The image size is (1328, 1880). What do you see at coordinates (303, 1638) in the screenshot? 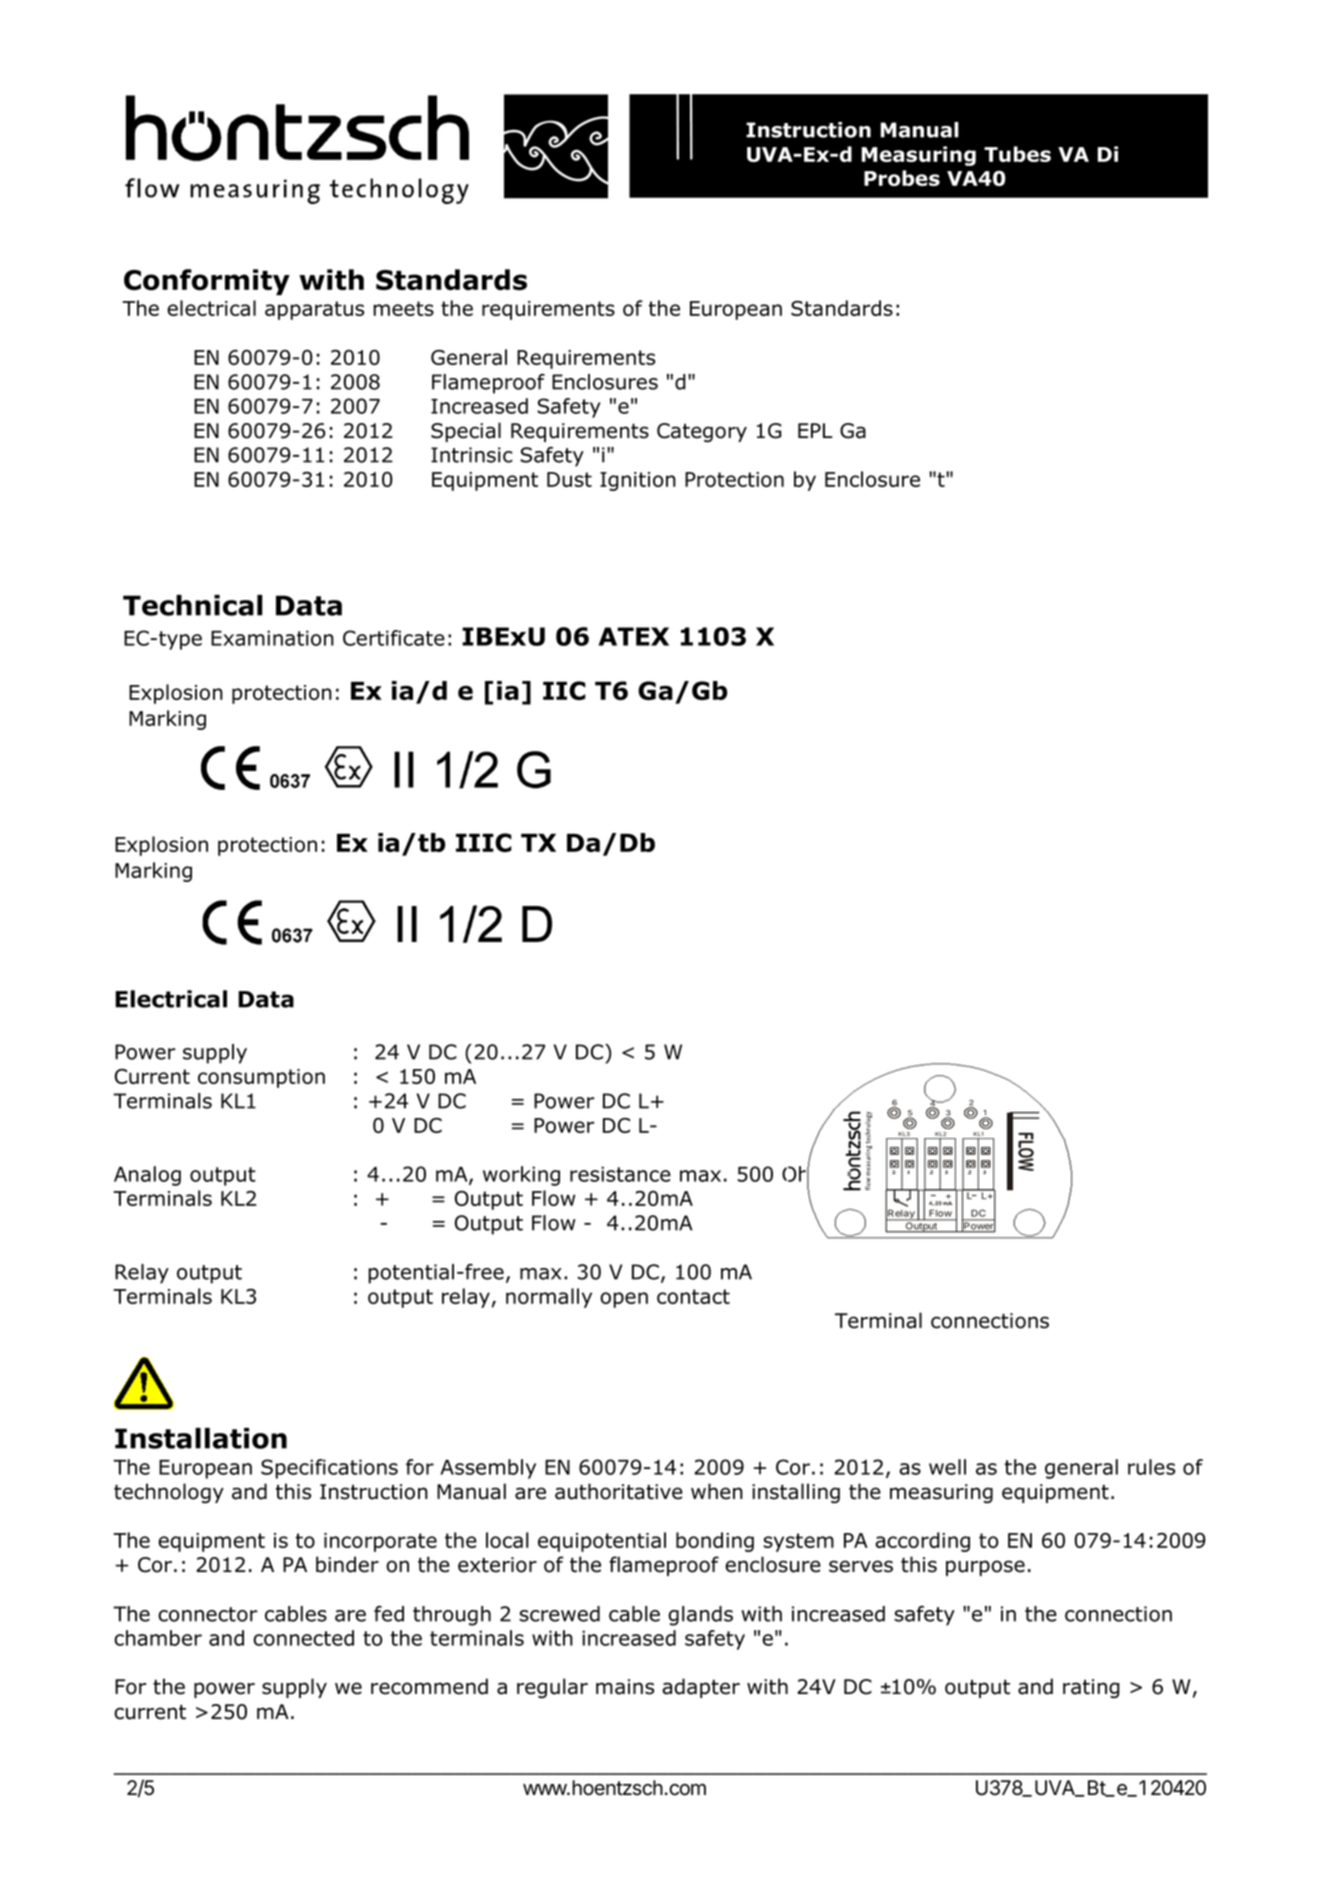
I see `connected` at bounding box center [303, 1638].
